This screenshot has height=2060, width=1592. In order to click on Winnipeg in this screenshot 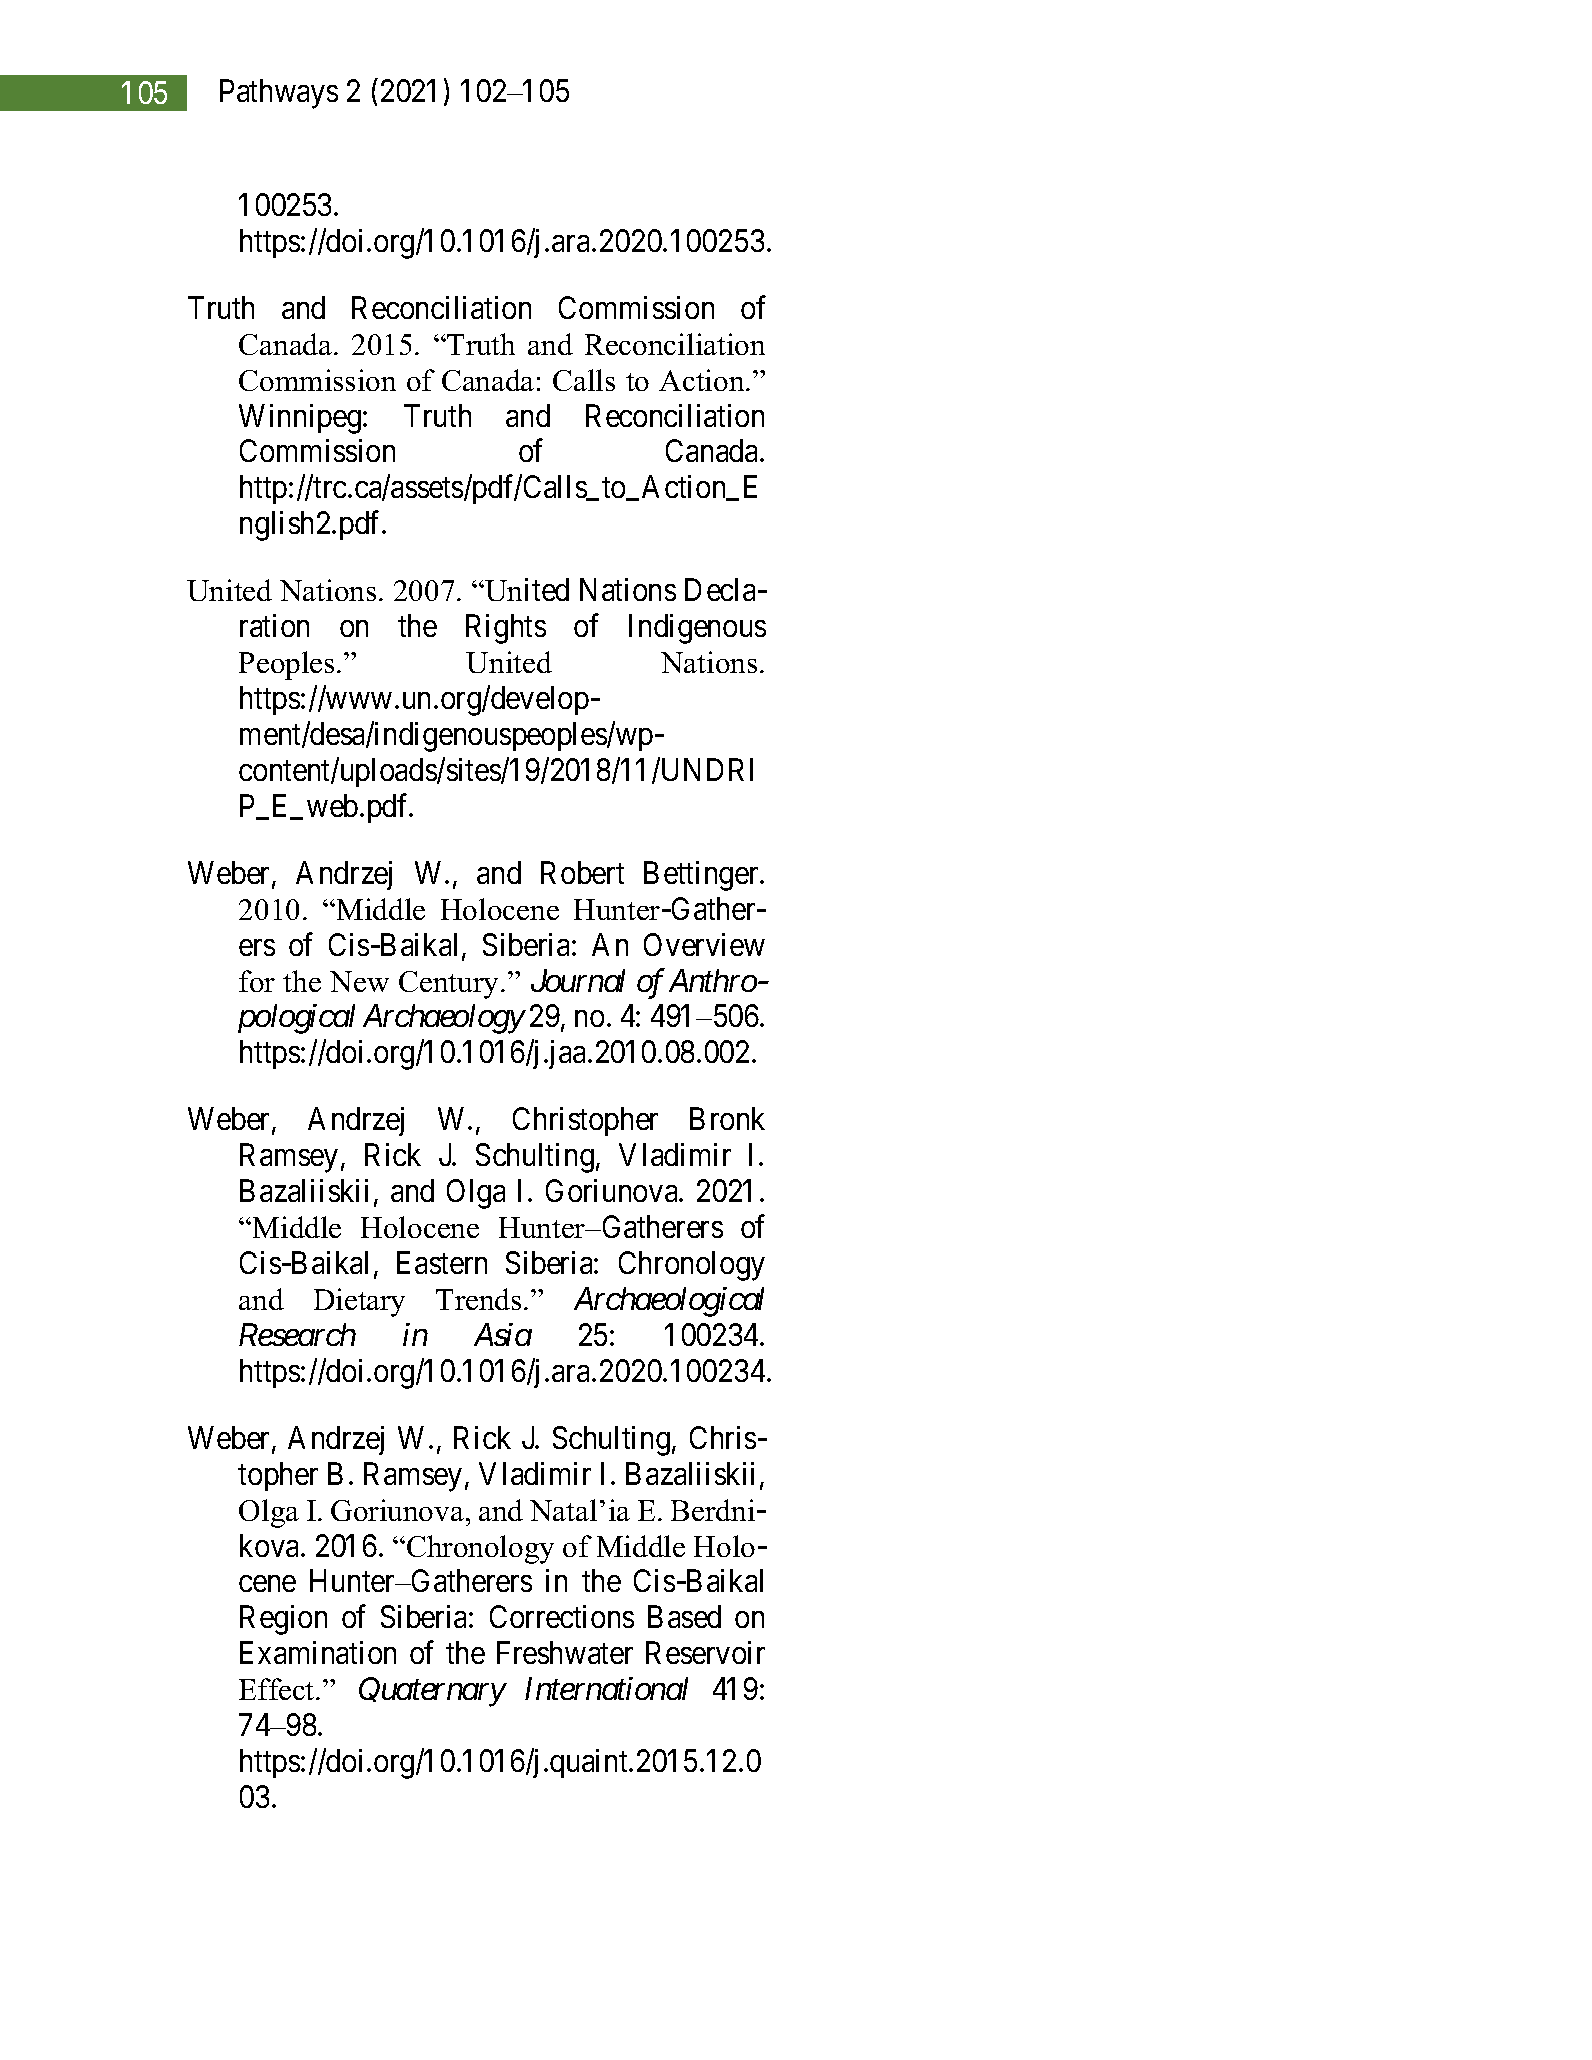, I will do `click(300, 419)`.
